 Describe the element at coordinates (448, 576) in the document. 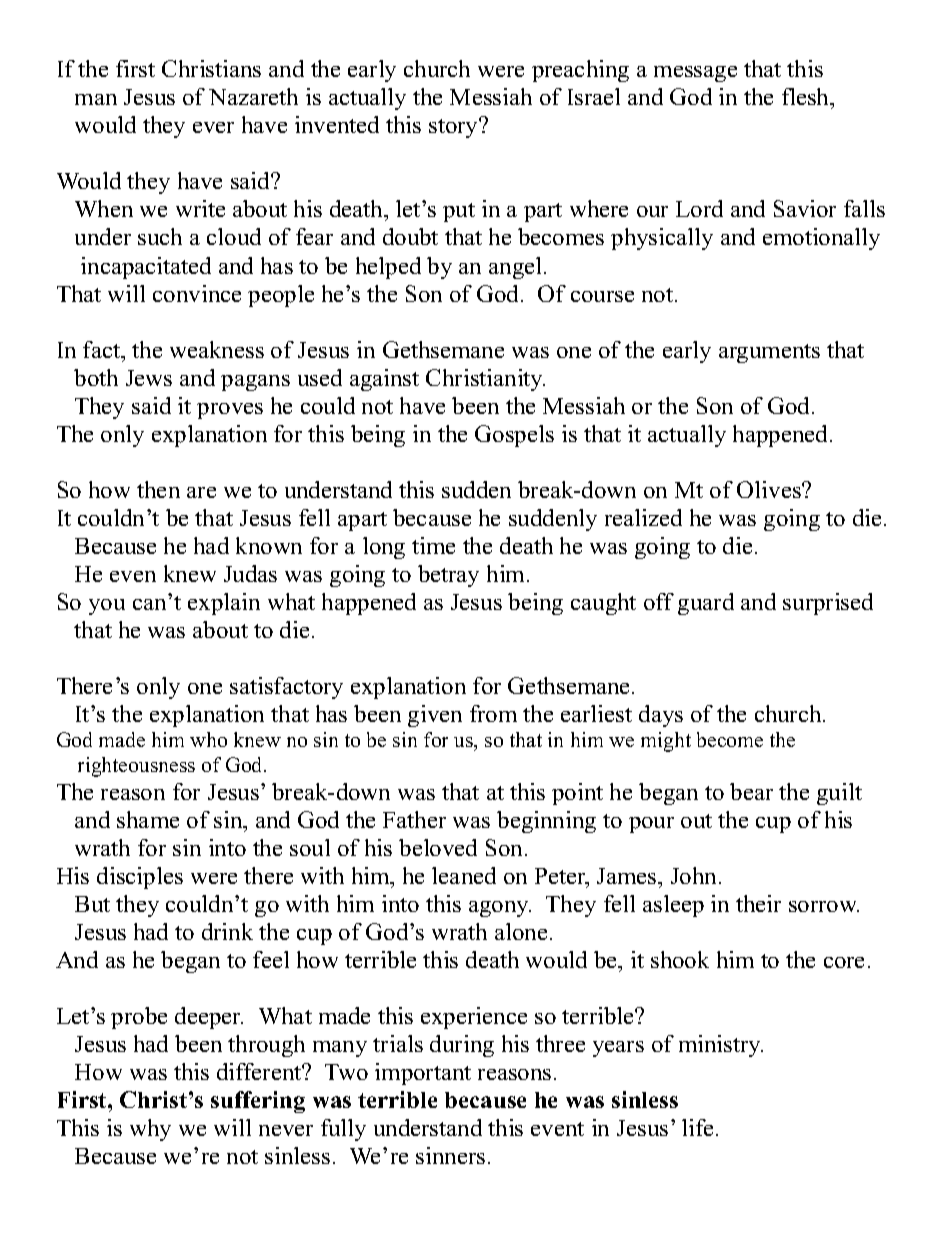

I see `betray` at that location.
